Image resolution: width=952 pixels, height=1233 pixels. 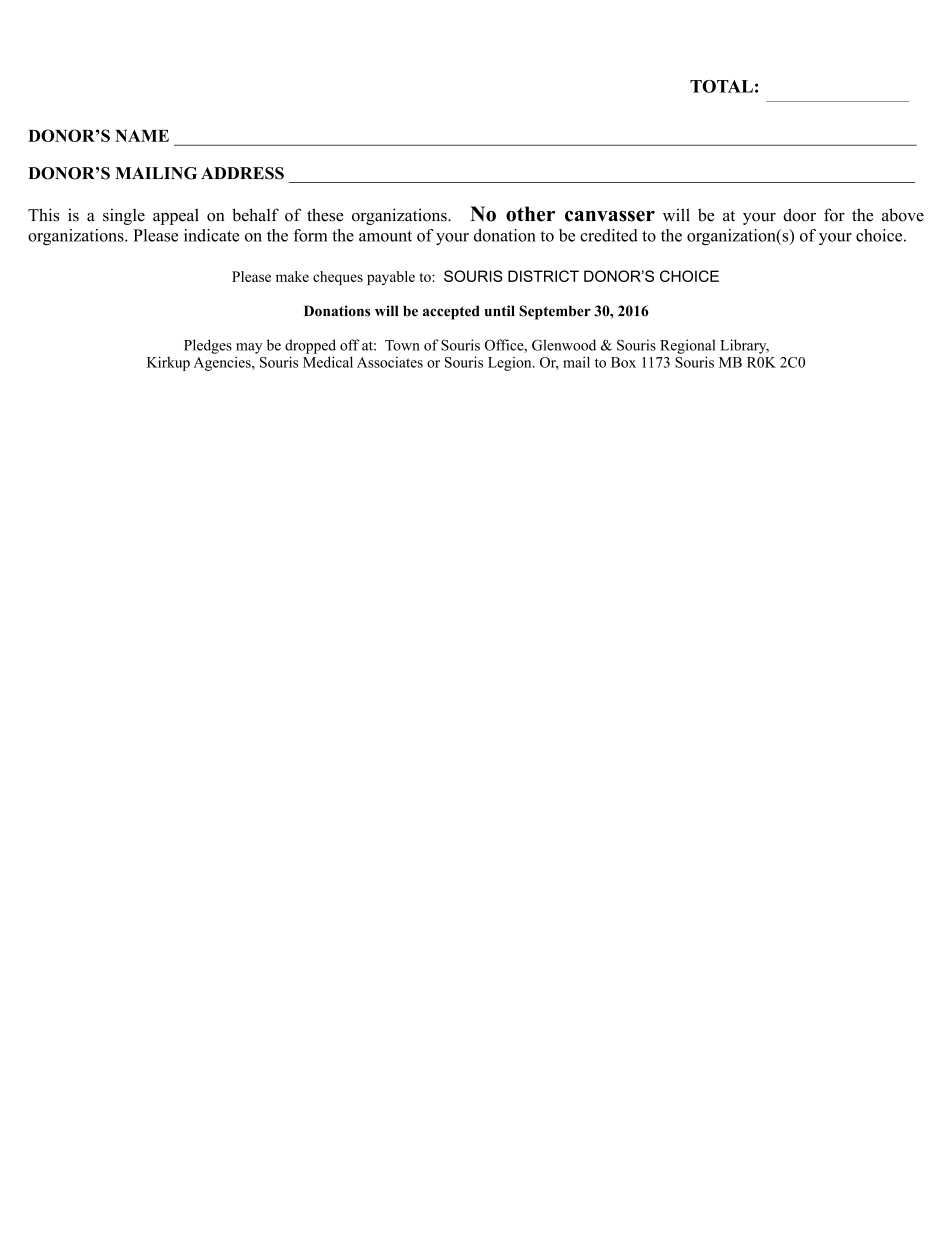 What do you see at coordinates (142, 136) in the document?
I see `NAME` at bounding box center [142, 136].
